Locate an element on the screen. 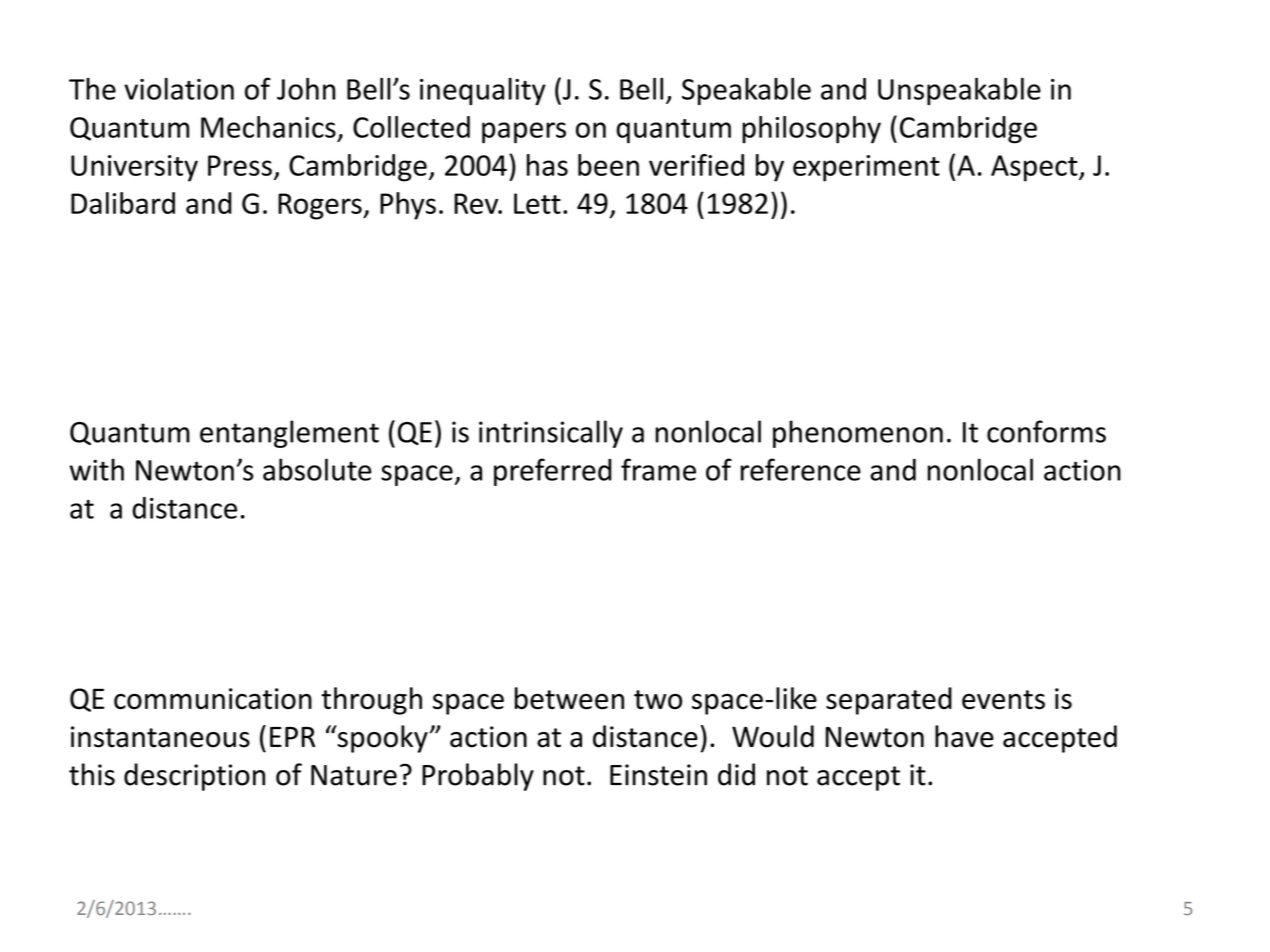  entanglement is located at coordinates (289, 434).
